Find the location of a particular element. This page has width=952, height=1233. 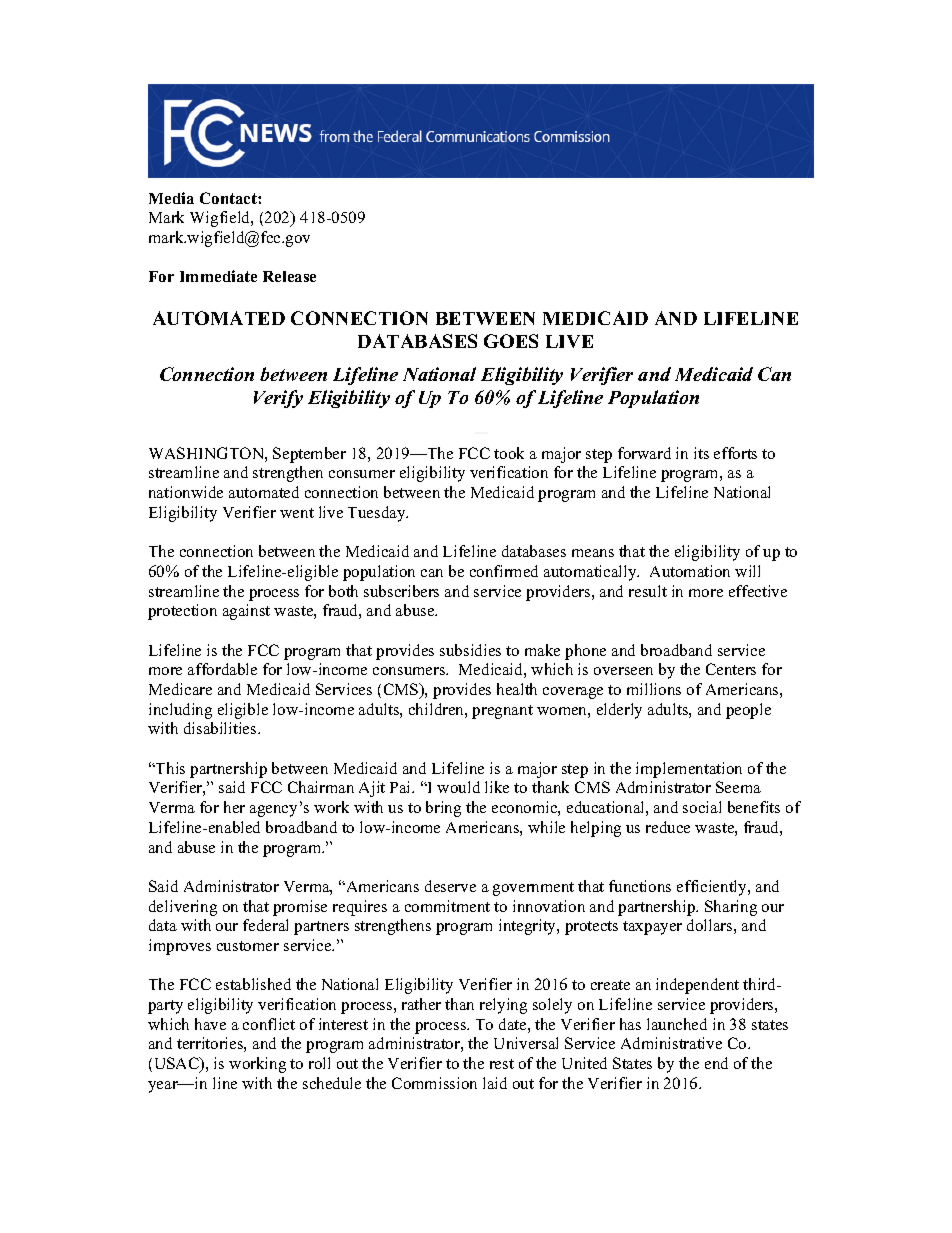

Release is located at coordinates (289, 276).
